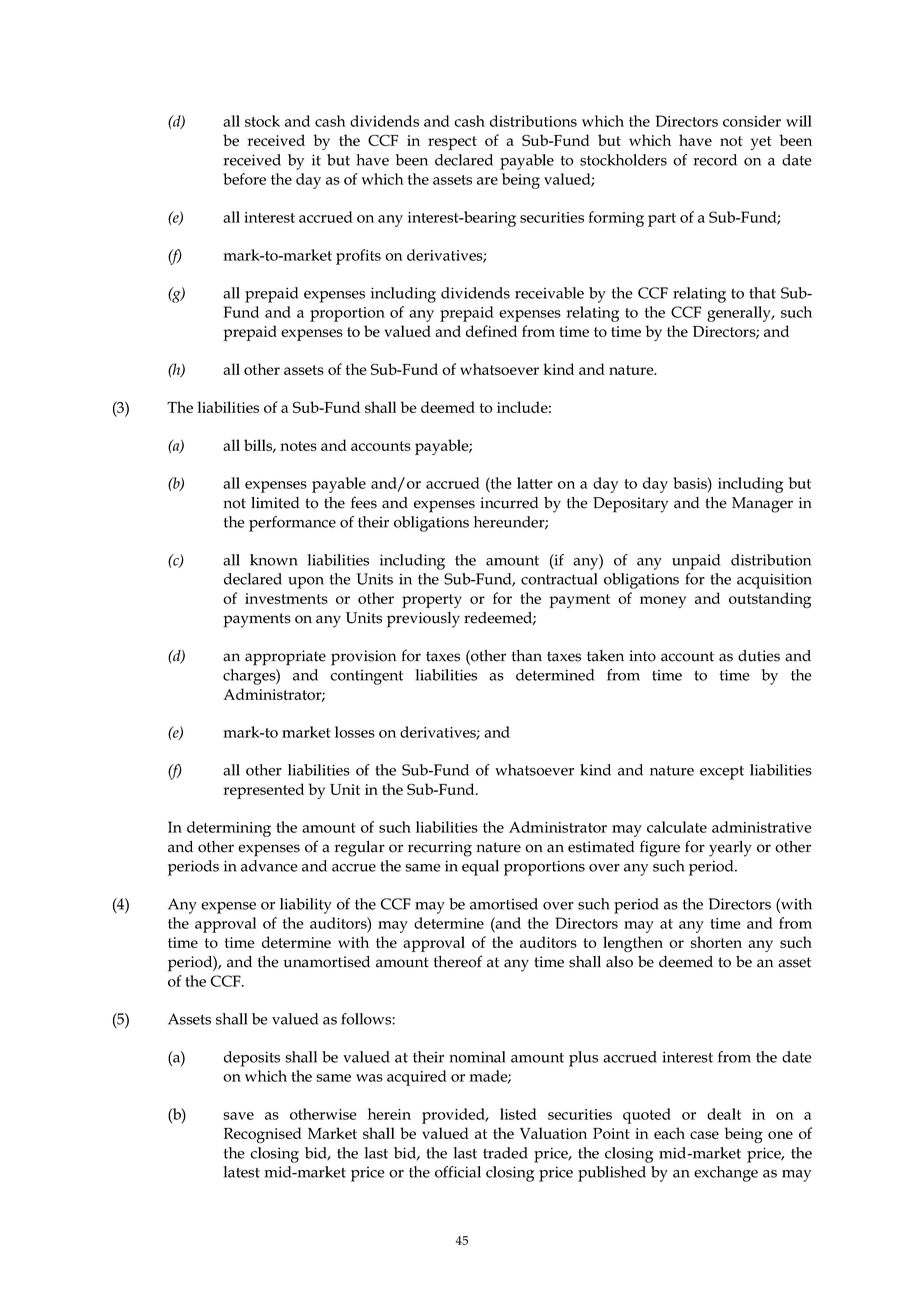  Describe the element at coordinates (285, 658) in the page. I see `appropriate` at that location.
